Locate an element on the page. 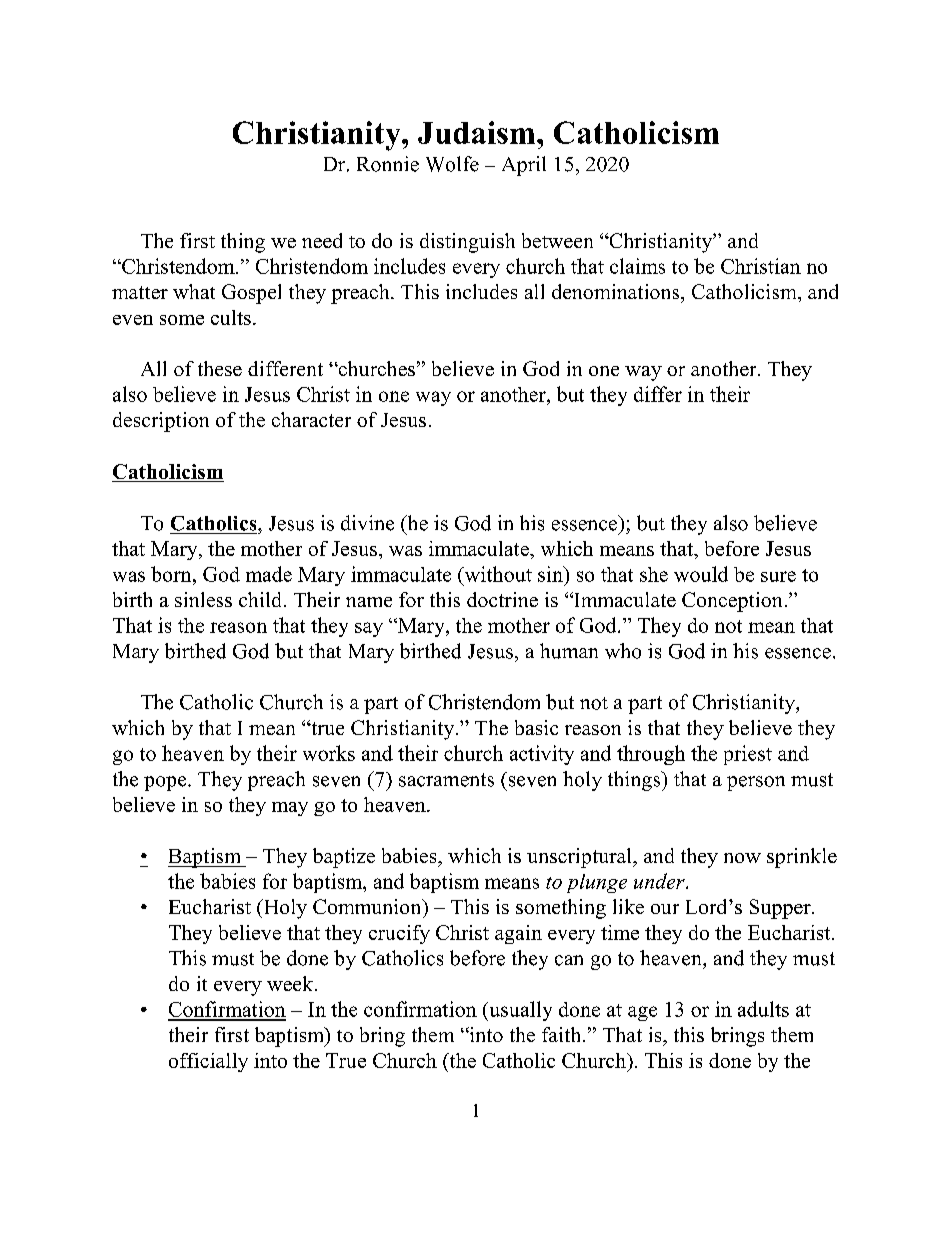 The width and height of the document is (952, 1233). Conception is located at coordinates (732, 602).
